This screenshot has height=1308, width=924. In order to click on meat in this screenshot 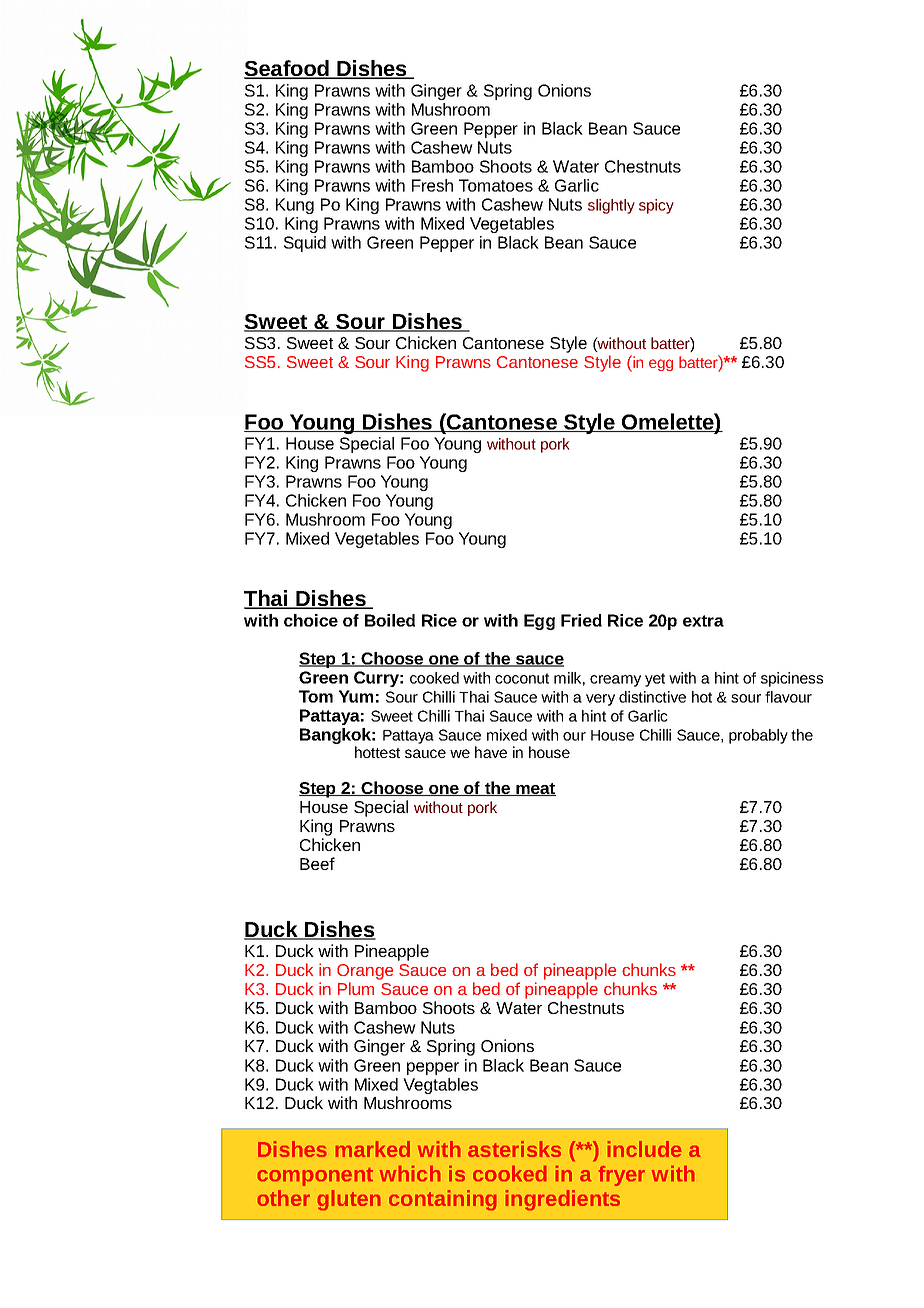, I will do `click(535, 789)`.
